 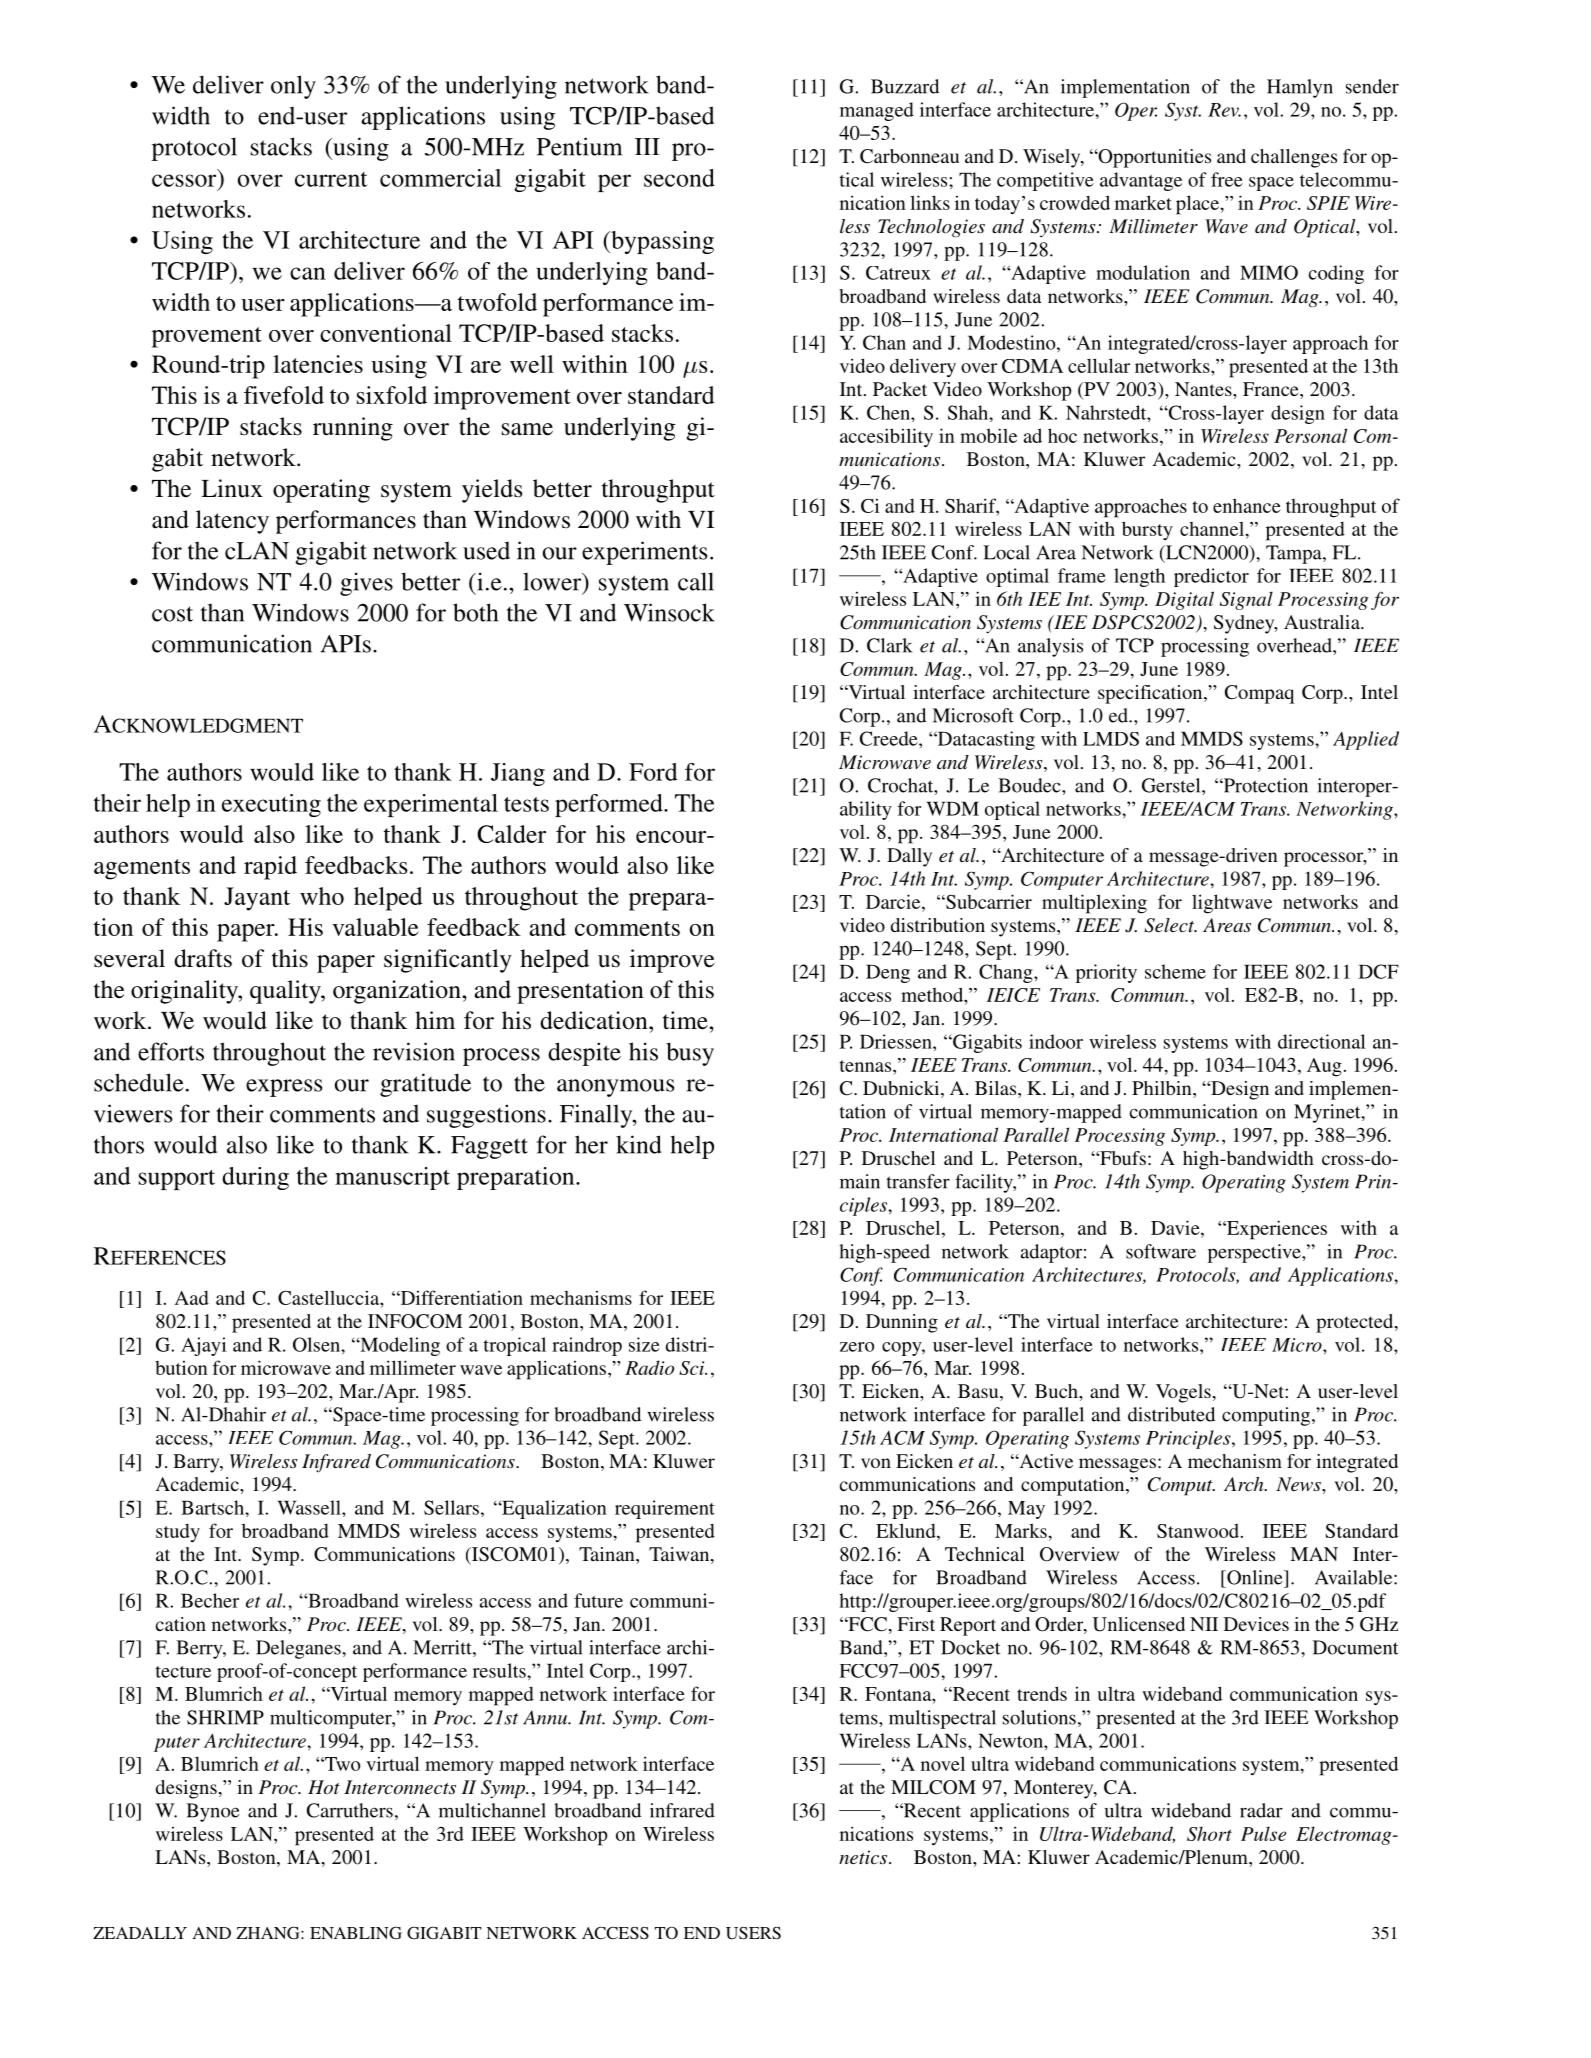 I want to click on drafts, so click(x=203, y=958).
